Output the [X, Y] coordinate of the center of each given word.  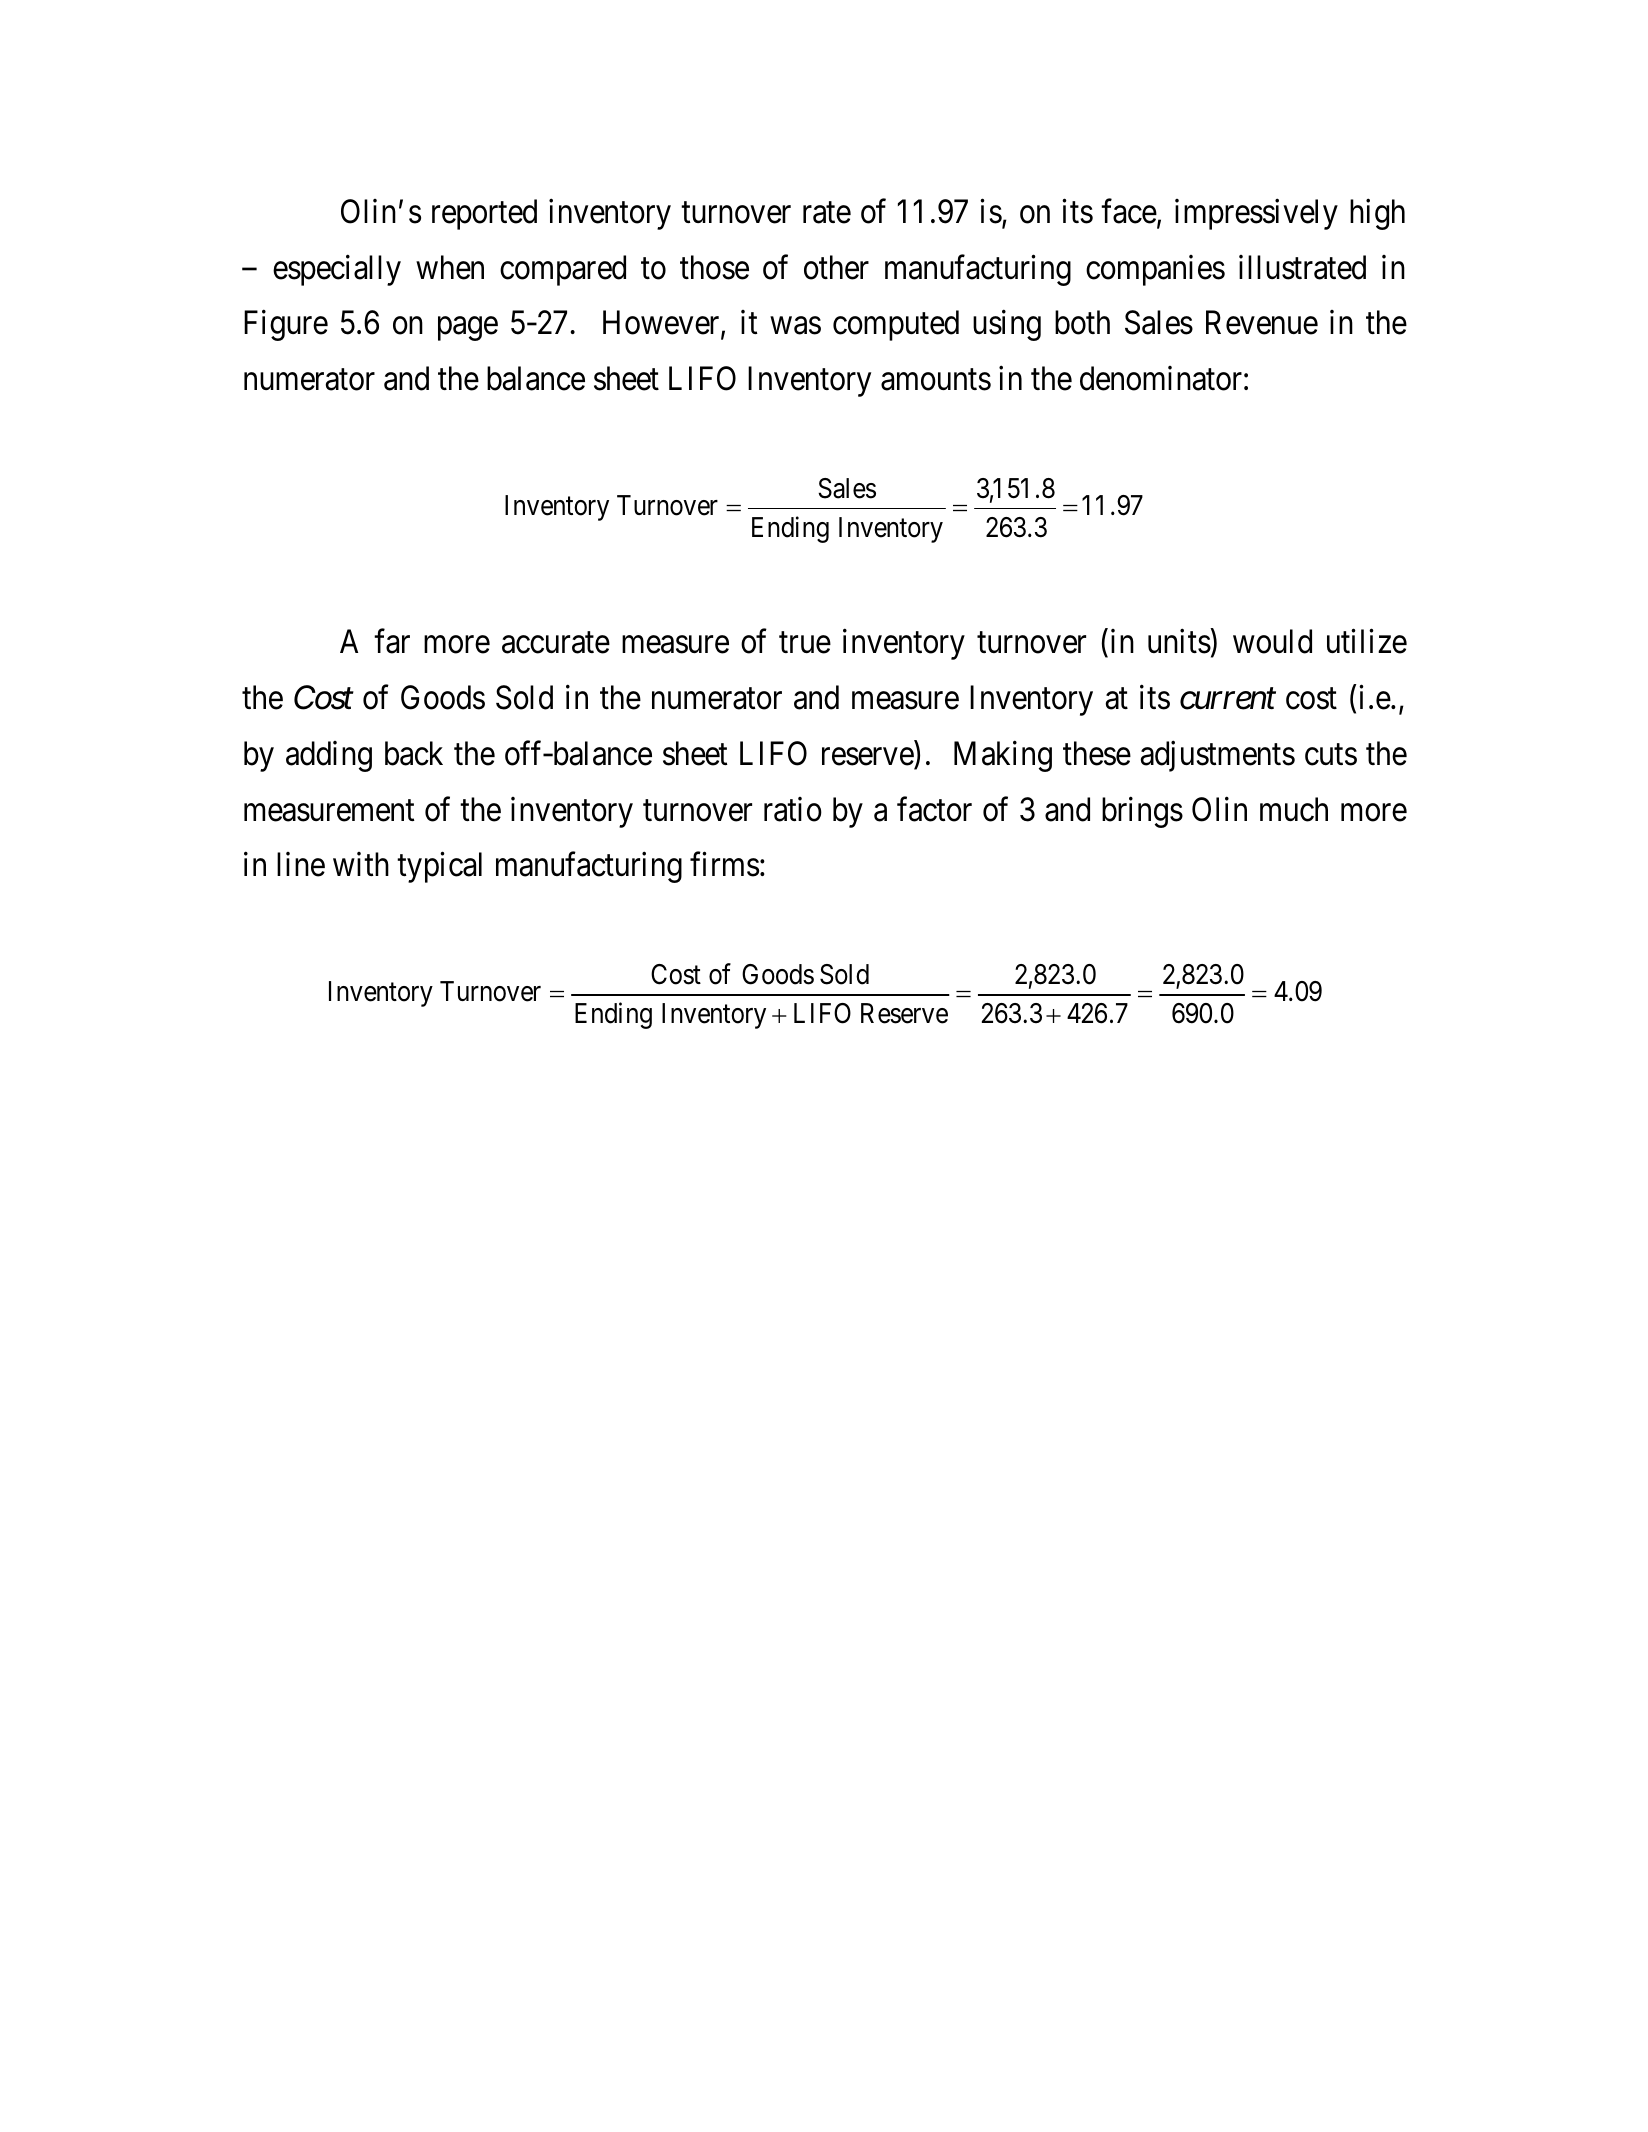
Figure [286, 325]
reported [484, 214]
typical [439, 867]
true [805, 643]
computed [896, 325]
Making [1003, 756]
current [1228, 700]
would [1272, 641]
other [836, 267]
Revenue [1262, 323]
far [392, 641]
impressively [1256, 214]
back [414, 753]
